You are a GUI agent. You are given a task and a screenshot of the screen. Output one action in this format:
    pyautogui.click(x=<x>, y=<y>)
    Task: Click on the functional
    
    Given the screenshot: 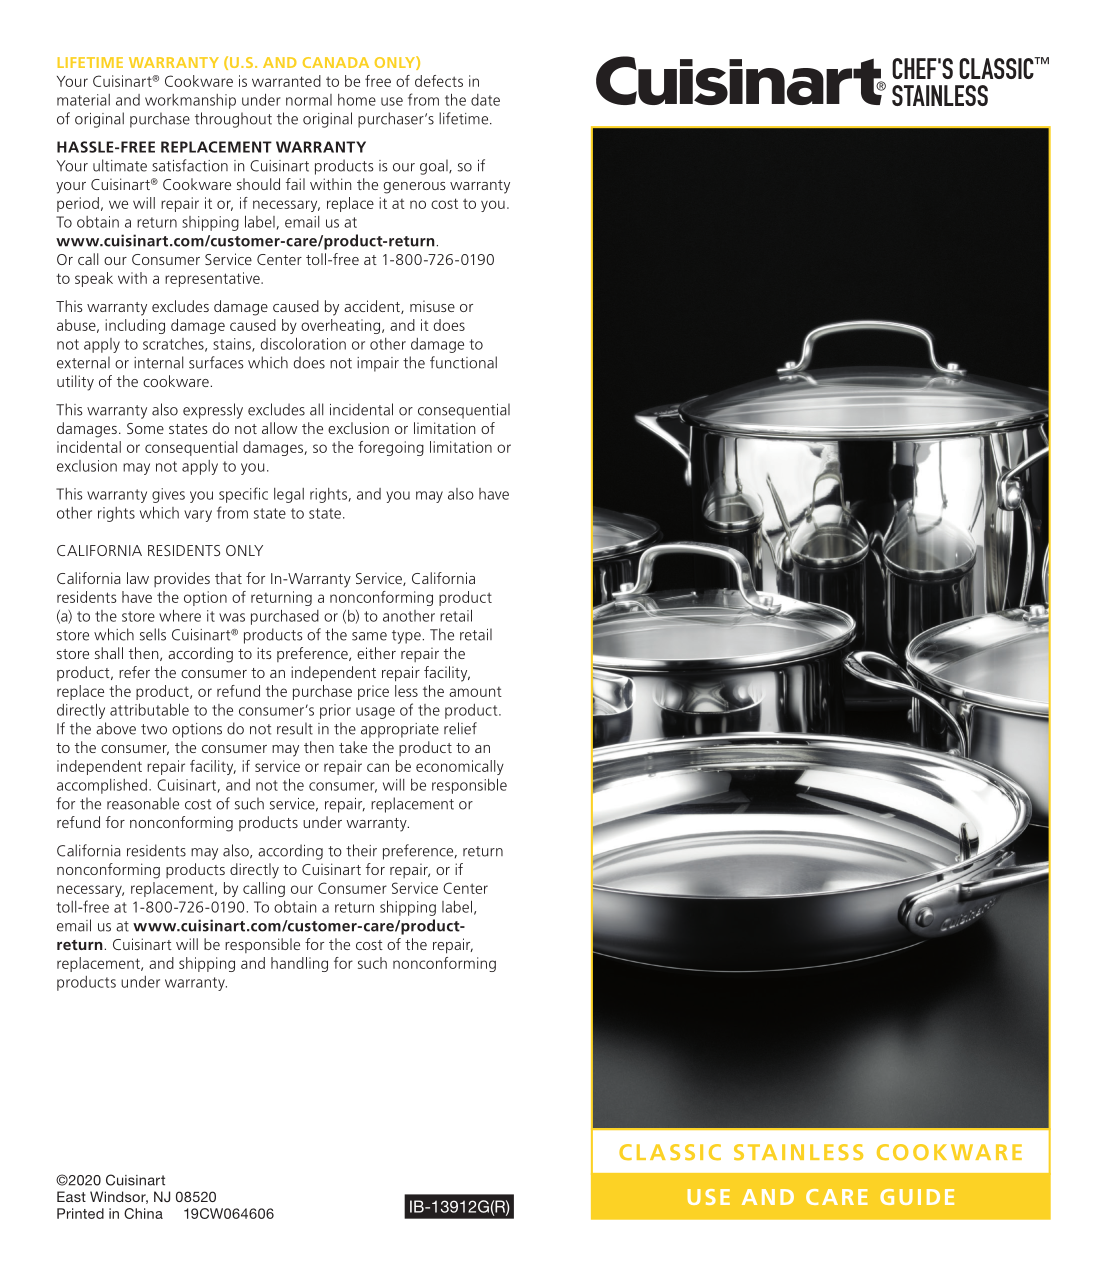 What is the action you would take?
    pyautogui.click(x=463, y=362)
